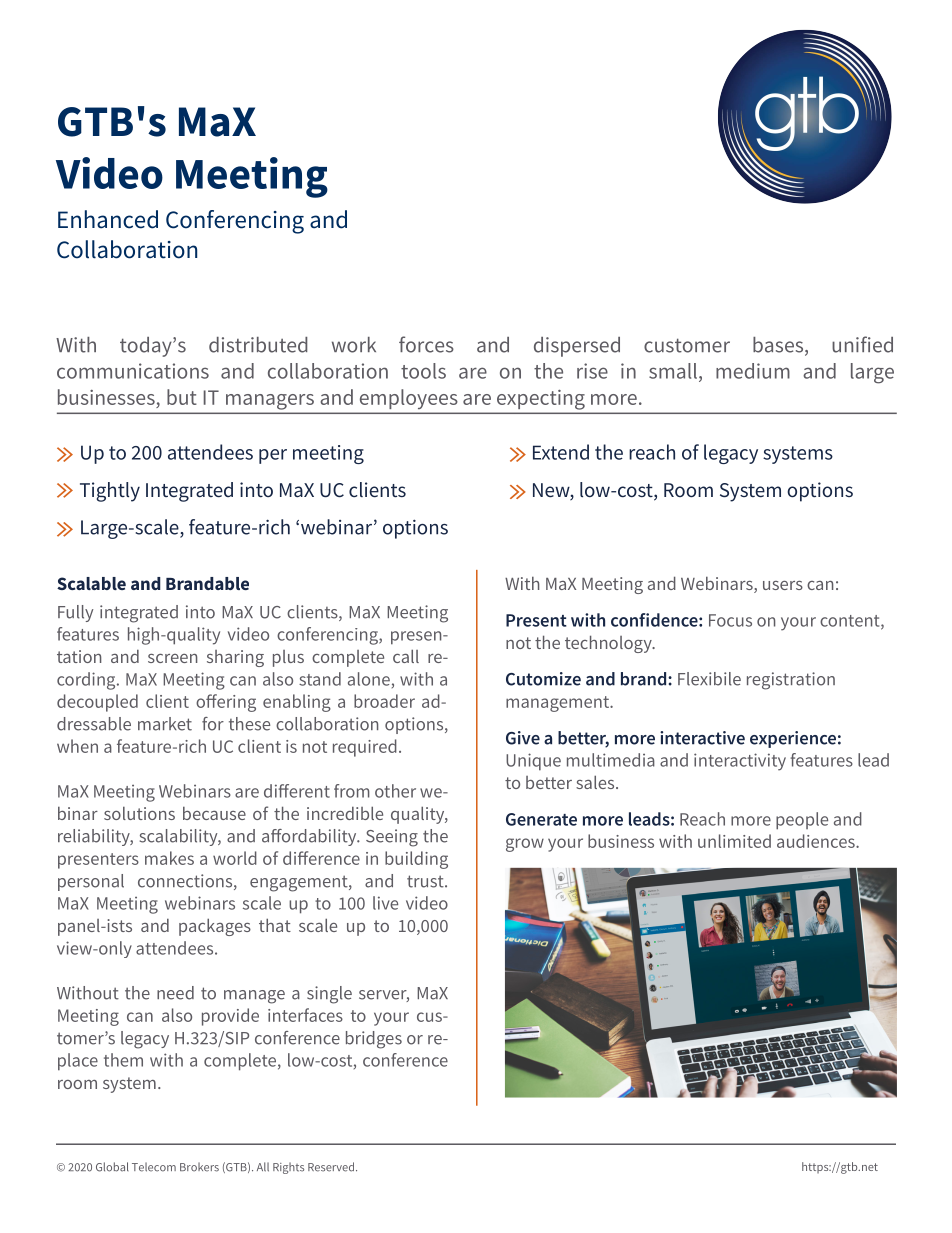 This document has height=1233, width=952. Describe the element at coordinates (374, 1040) in the document. I see `bridges` at that location.
